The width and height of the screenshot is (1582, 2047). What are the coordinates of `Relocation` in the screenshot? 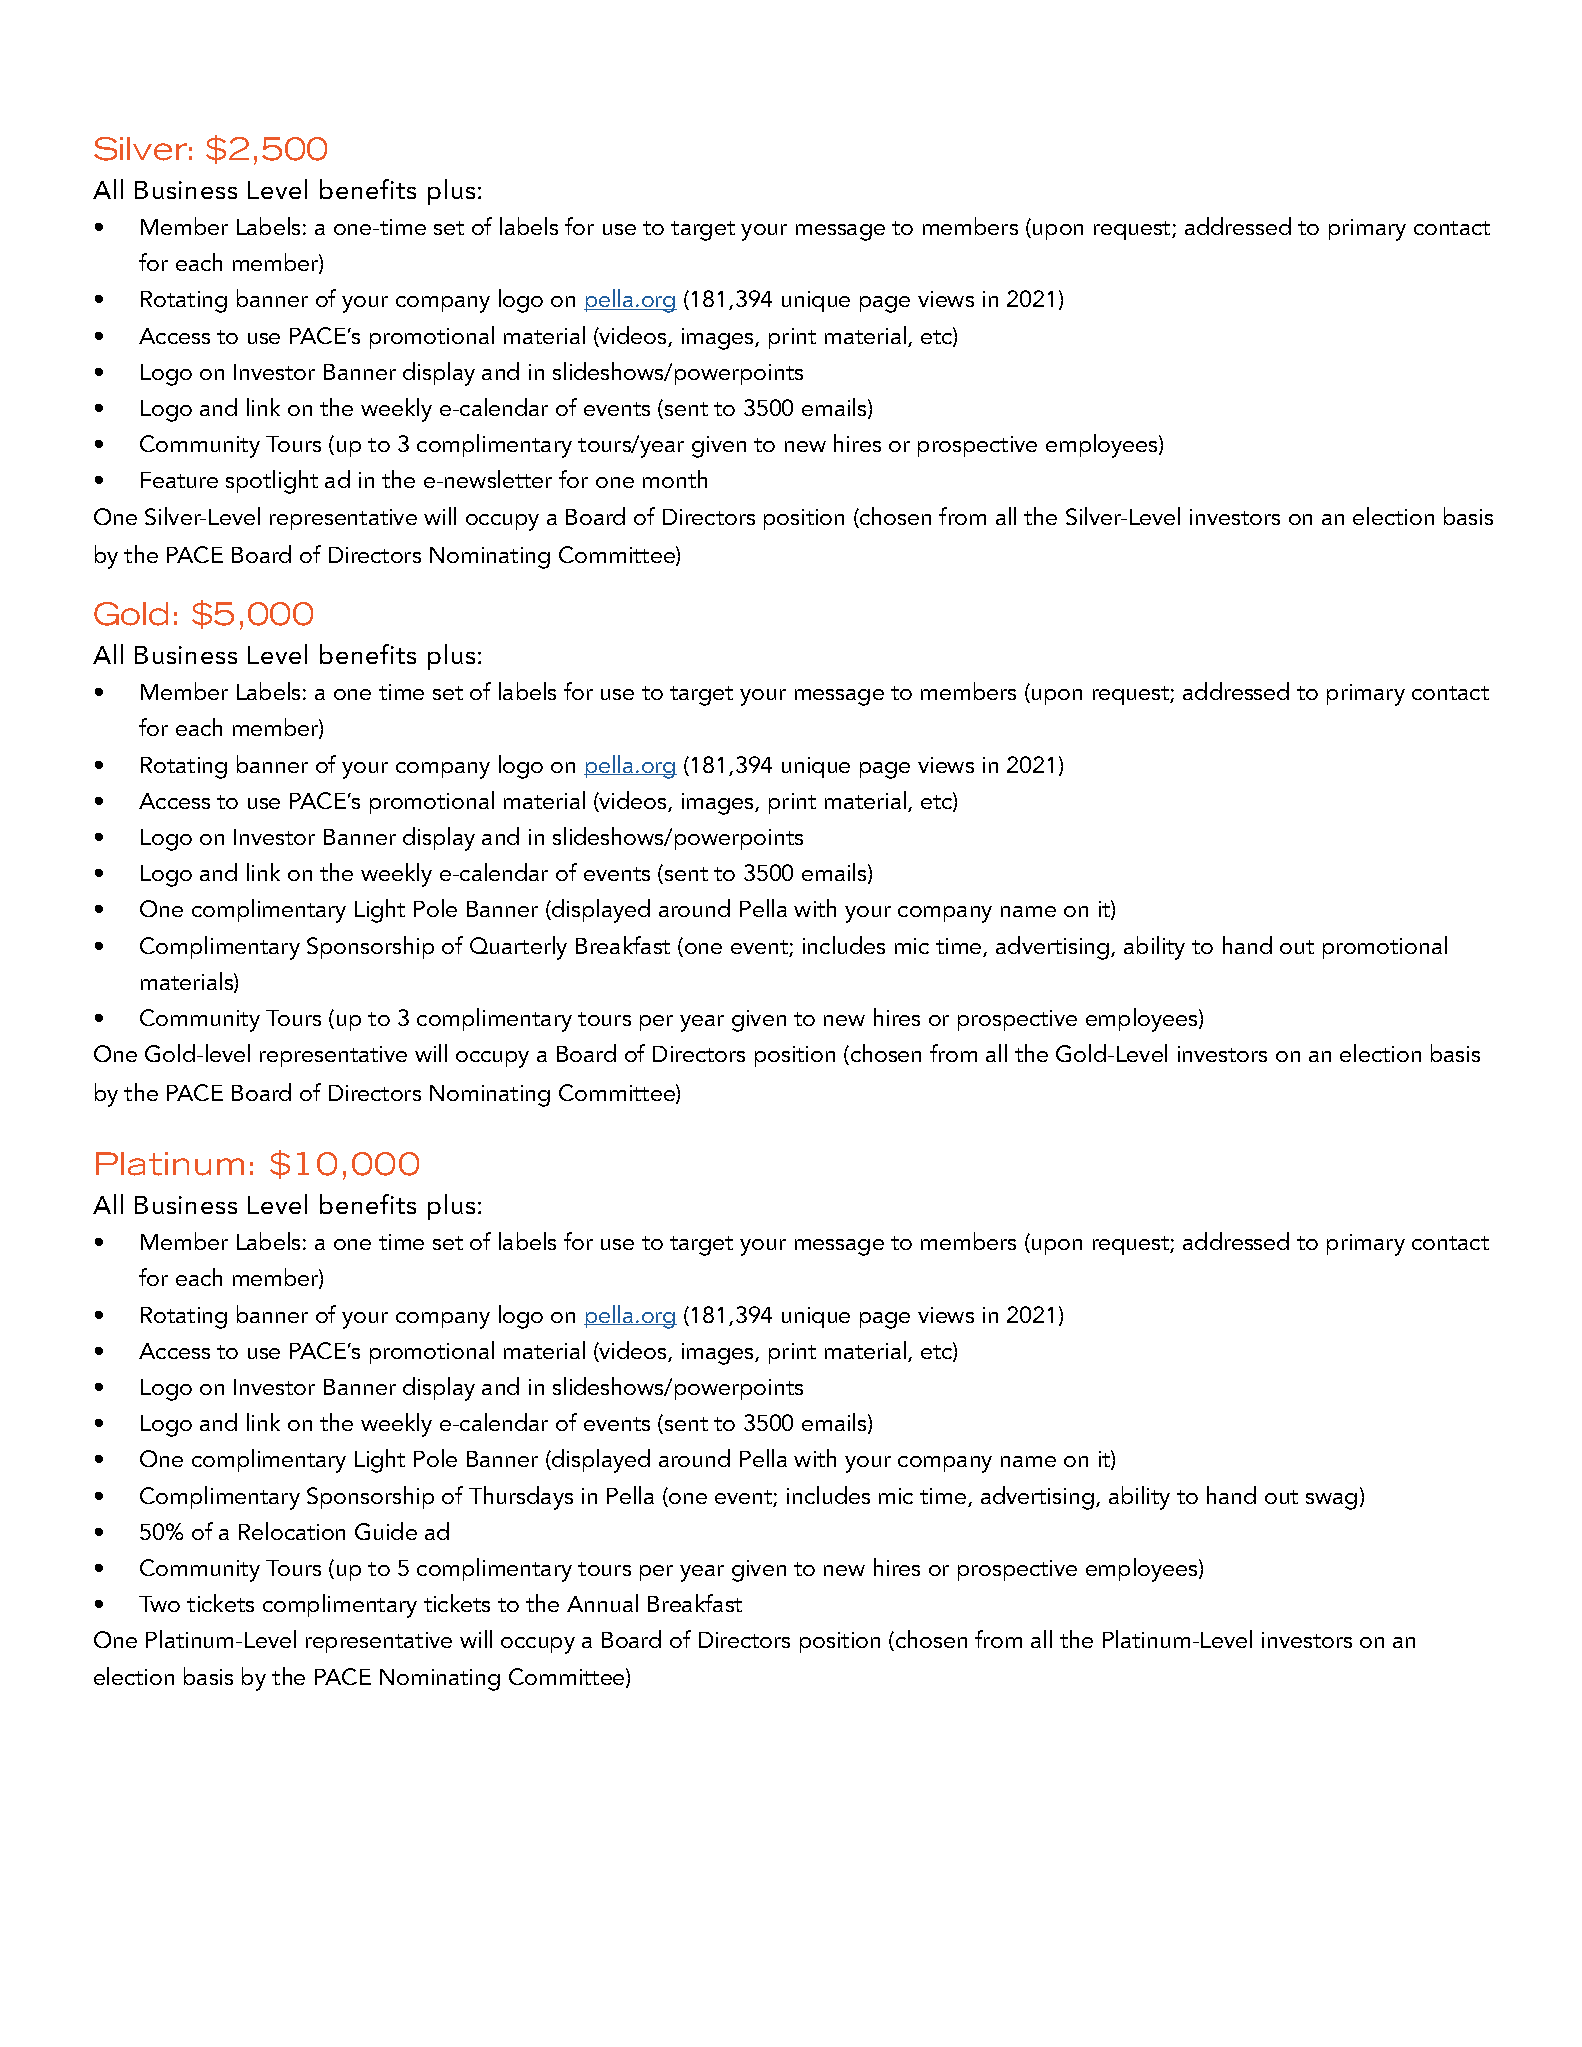 It's located at (292, 1531).
